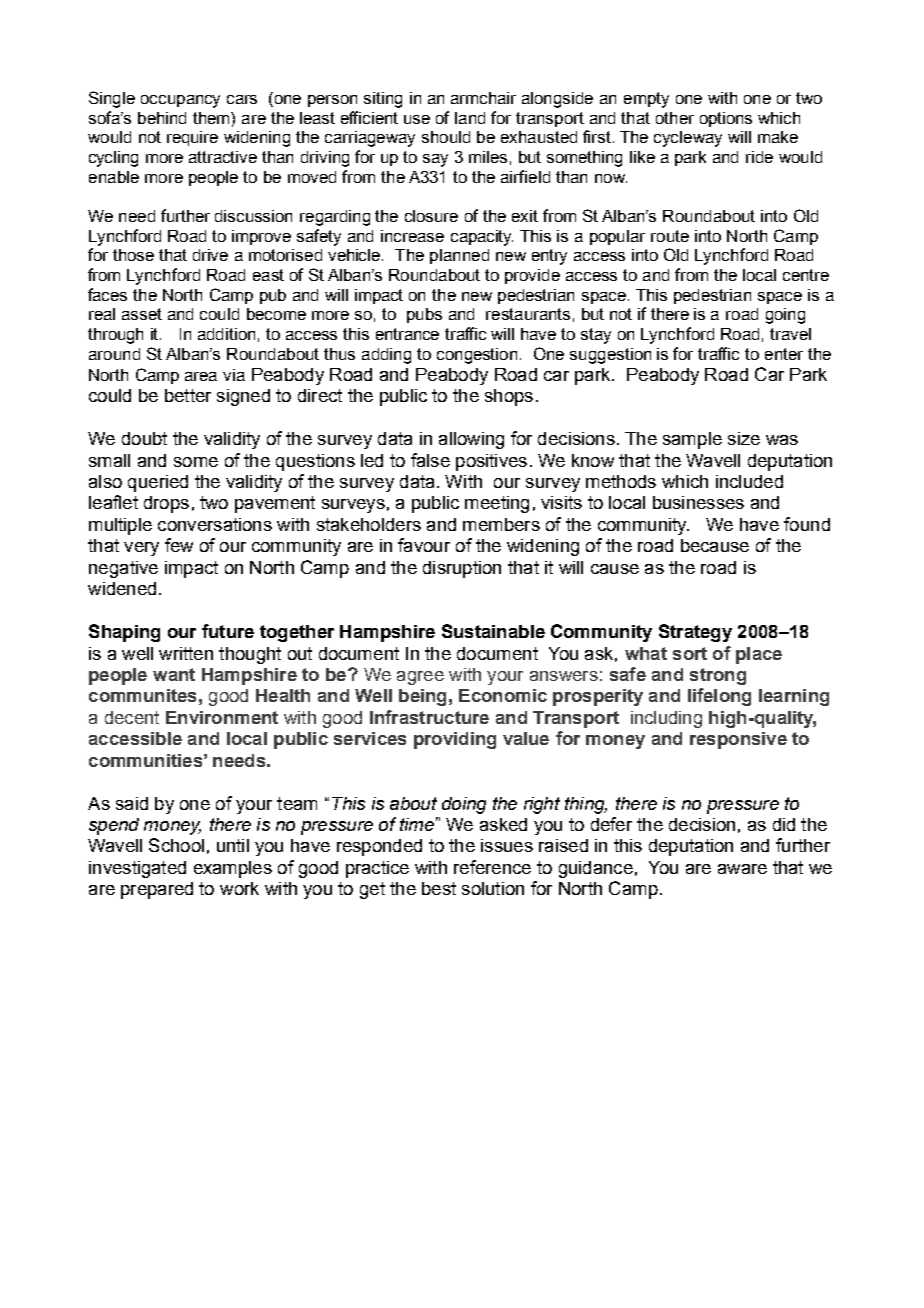  I want to click on future, so click(228, 631).
